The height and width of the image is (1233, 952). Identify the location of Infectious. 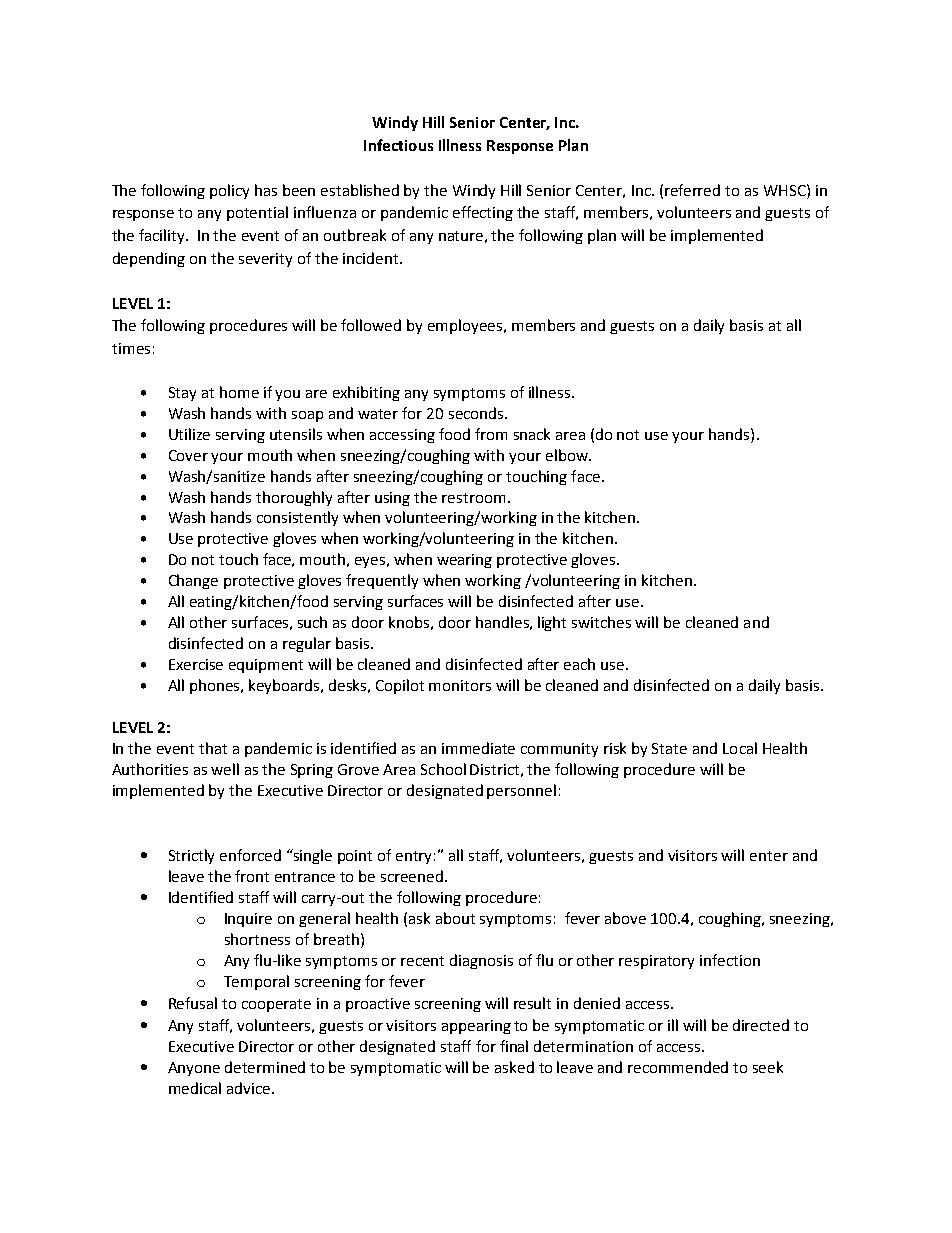
(398, 145).
